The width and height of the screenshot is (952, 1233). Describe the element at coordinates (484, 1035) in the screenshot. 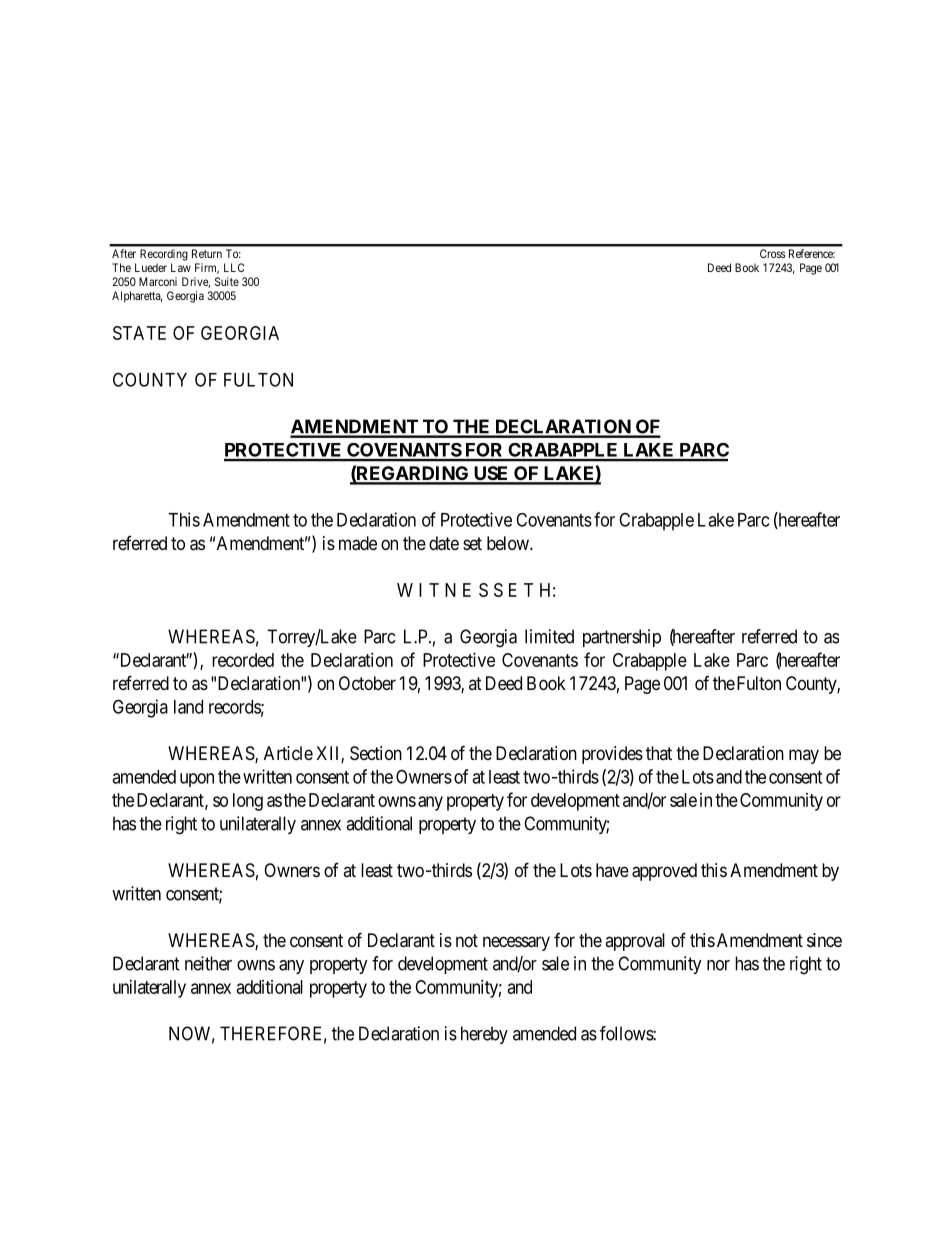

I see `hereby` at that location.
